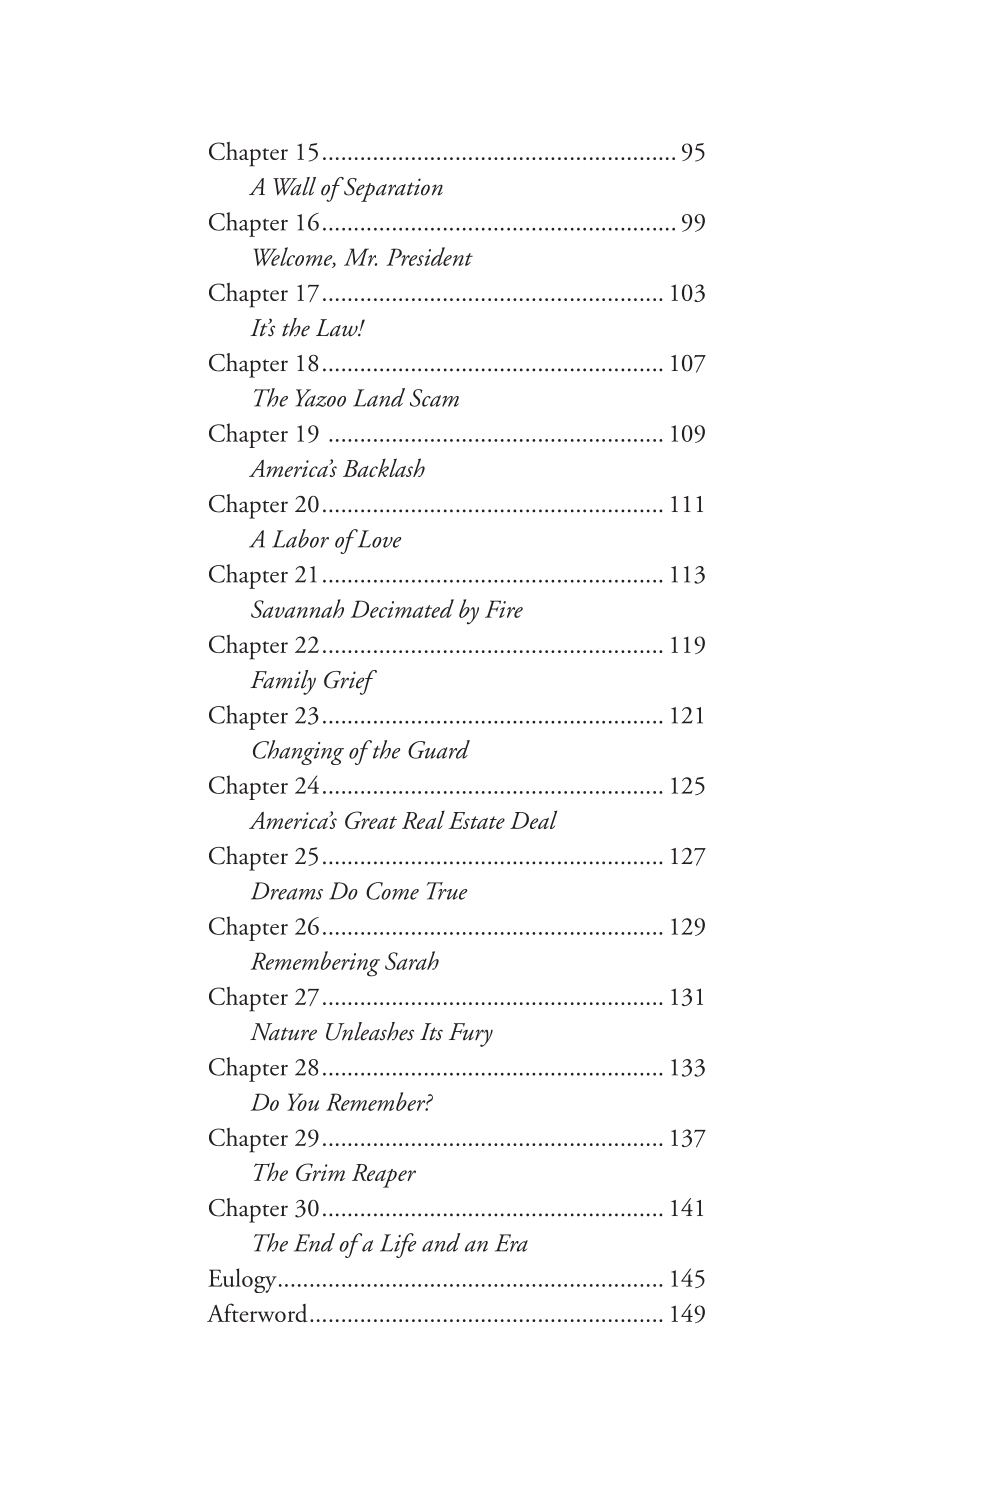  What do you see at coordinates (423, 820) in the screenshot?
I see `Real` at bounding box center [423, 820].
